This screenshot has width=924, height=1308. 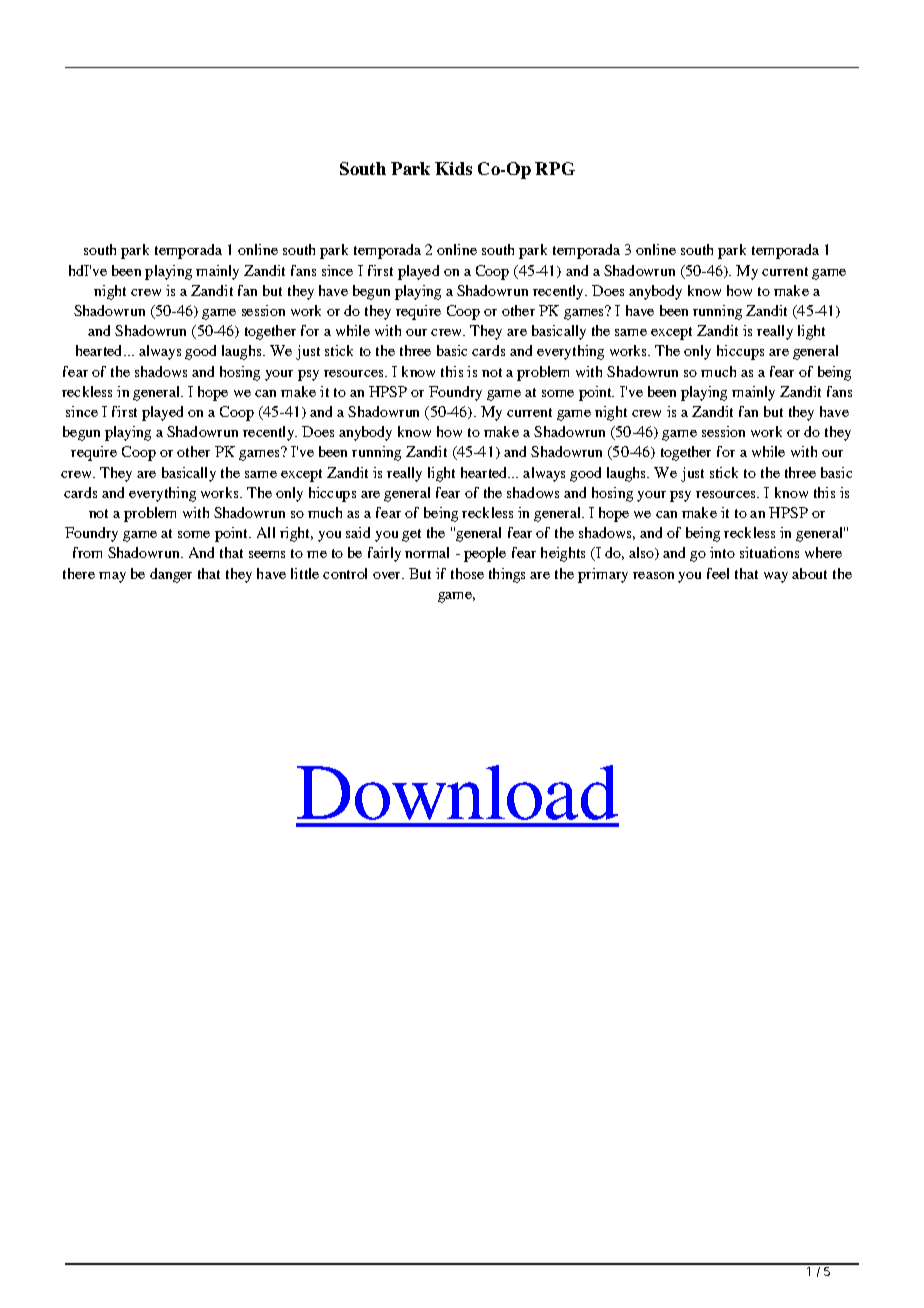 I want to click on people, so click(x=485, y=554).
